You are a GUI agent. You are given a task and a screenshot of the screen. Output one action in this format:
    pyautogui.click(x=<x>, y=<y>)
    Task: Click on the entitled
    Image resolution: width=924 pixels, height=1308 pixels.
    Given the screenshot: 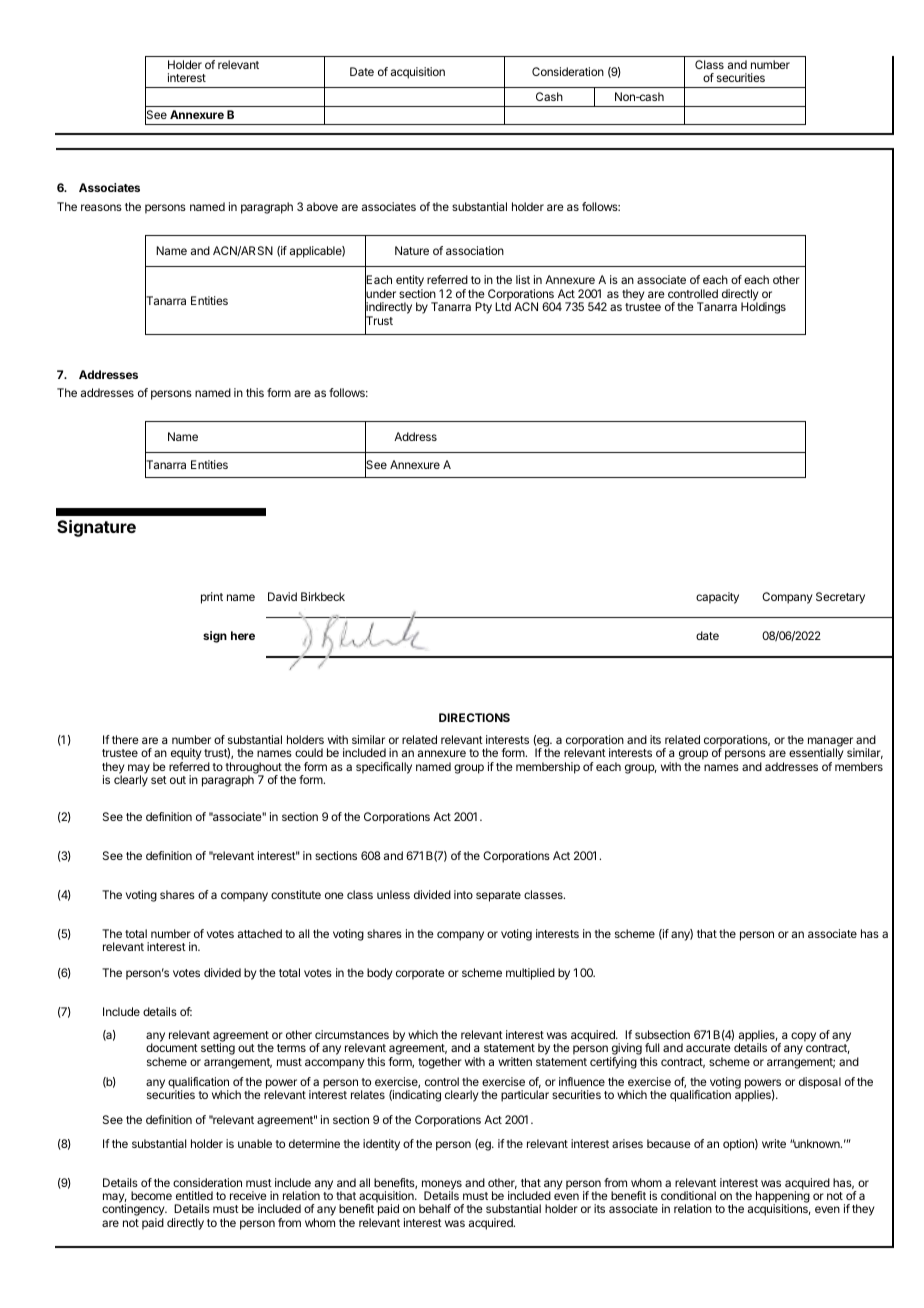 What is the action you would take?
    pyautogui.click(x=194, y=1195)
